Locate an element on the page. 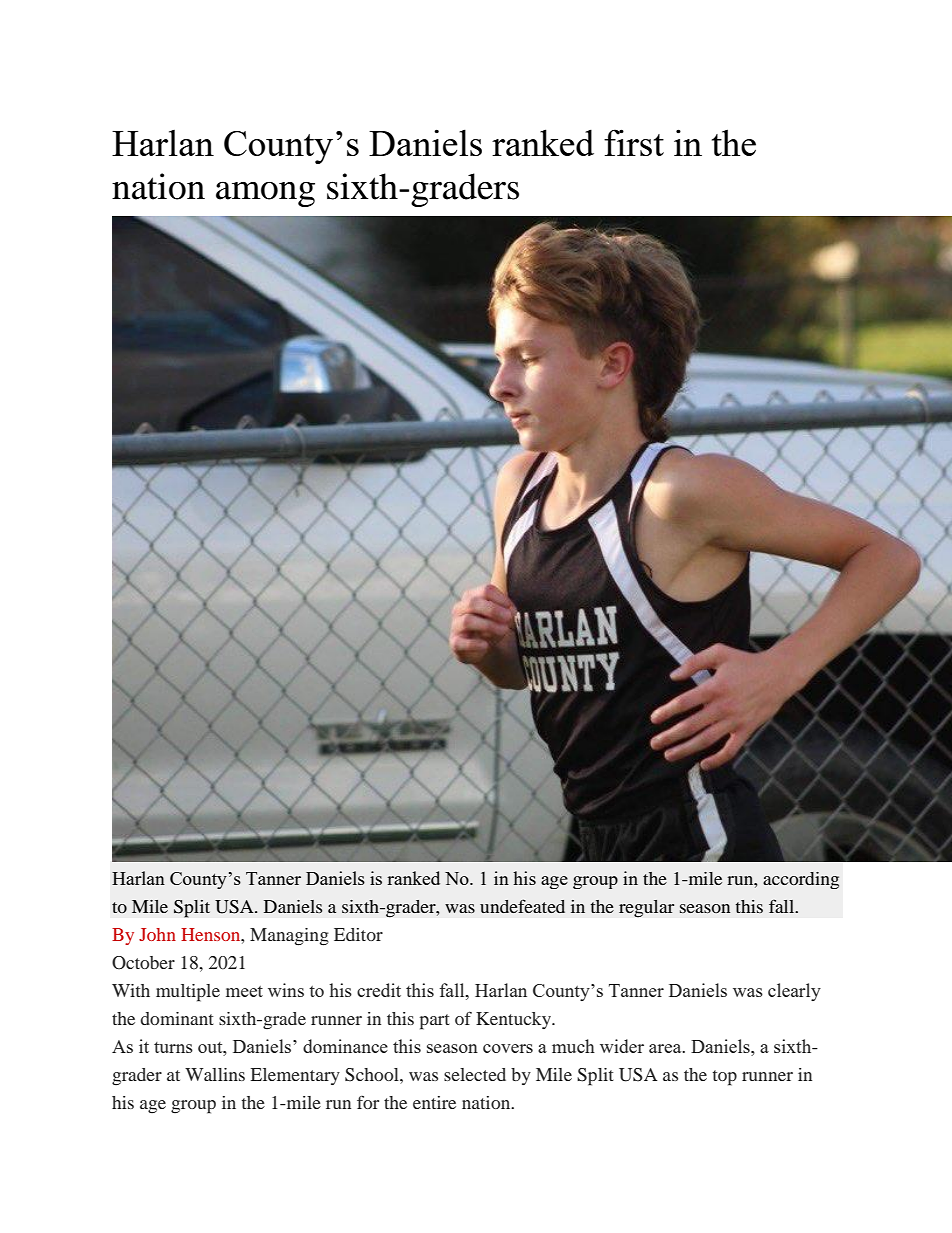 This image has width=952, height=1233. turns is located at coordinates (173, 1047).
